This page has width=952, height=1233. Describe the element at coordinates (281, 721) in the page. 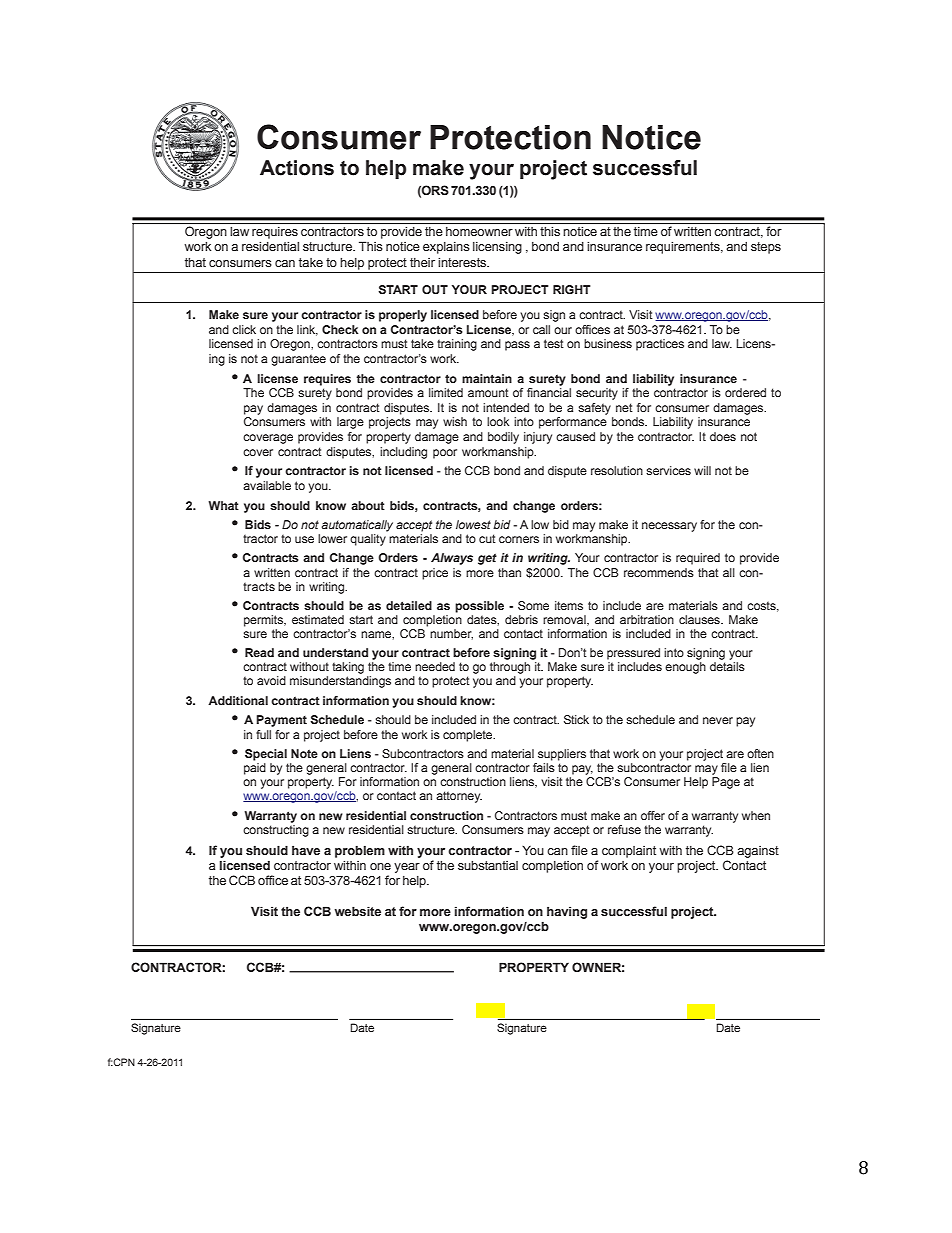

I see `Payment` at that location.
